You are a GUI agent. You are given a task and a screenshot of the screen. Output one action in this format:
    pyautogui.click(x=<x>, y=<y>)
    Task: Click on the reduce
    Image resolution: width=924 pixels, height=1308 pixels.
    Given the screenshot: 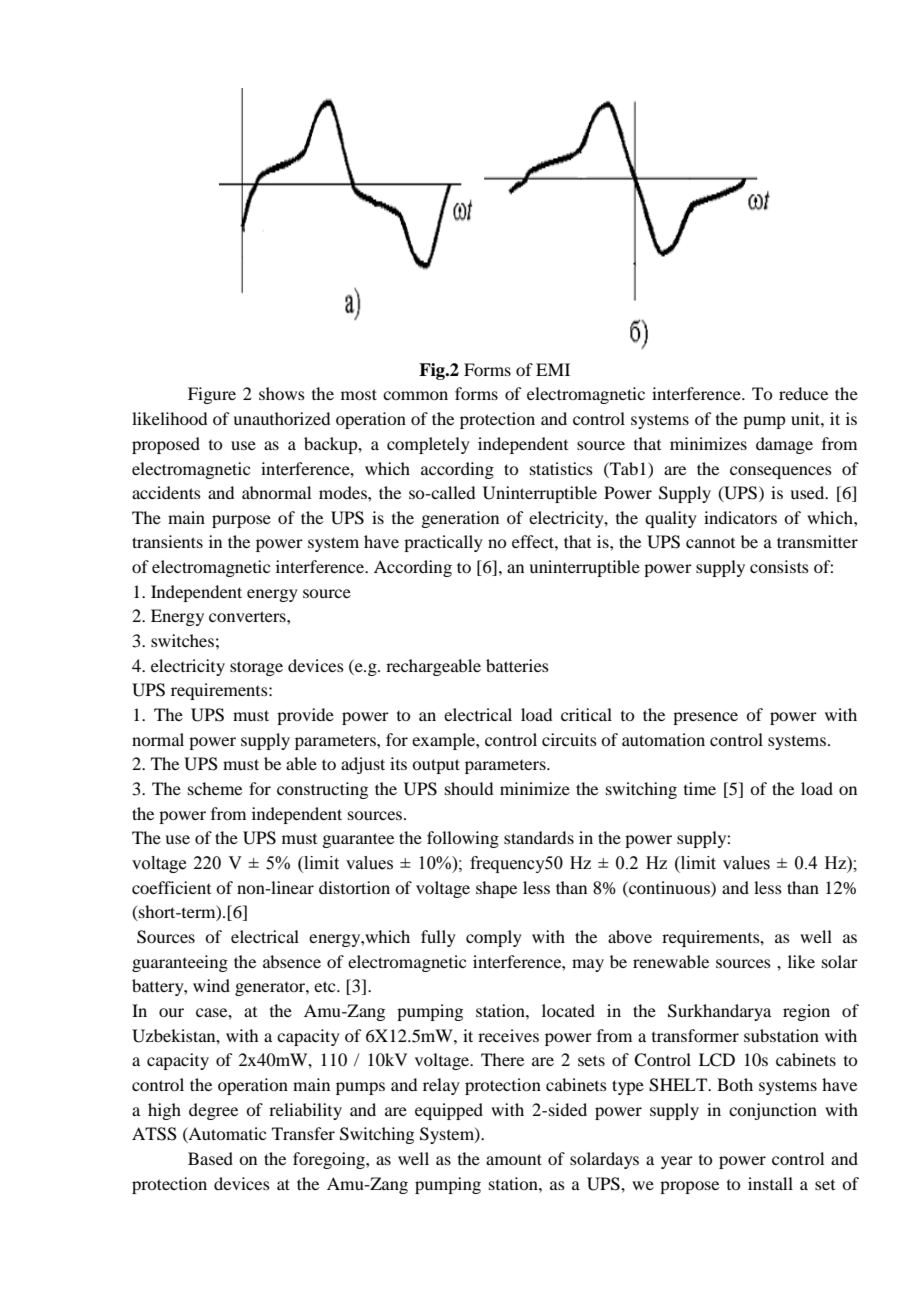 What is the action you would take?
    pyautogui.click(x=803, y=393)
